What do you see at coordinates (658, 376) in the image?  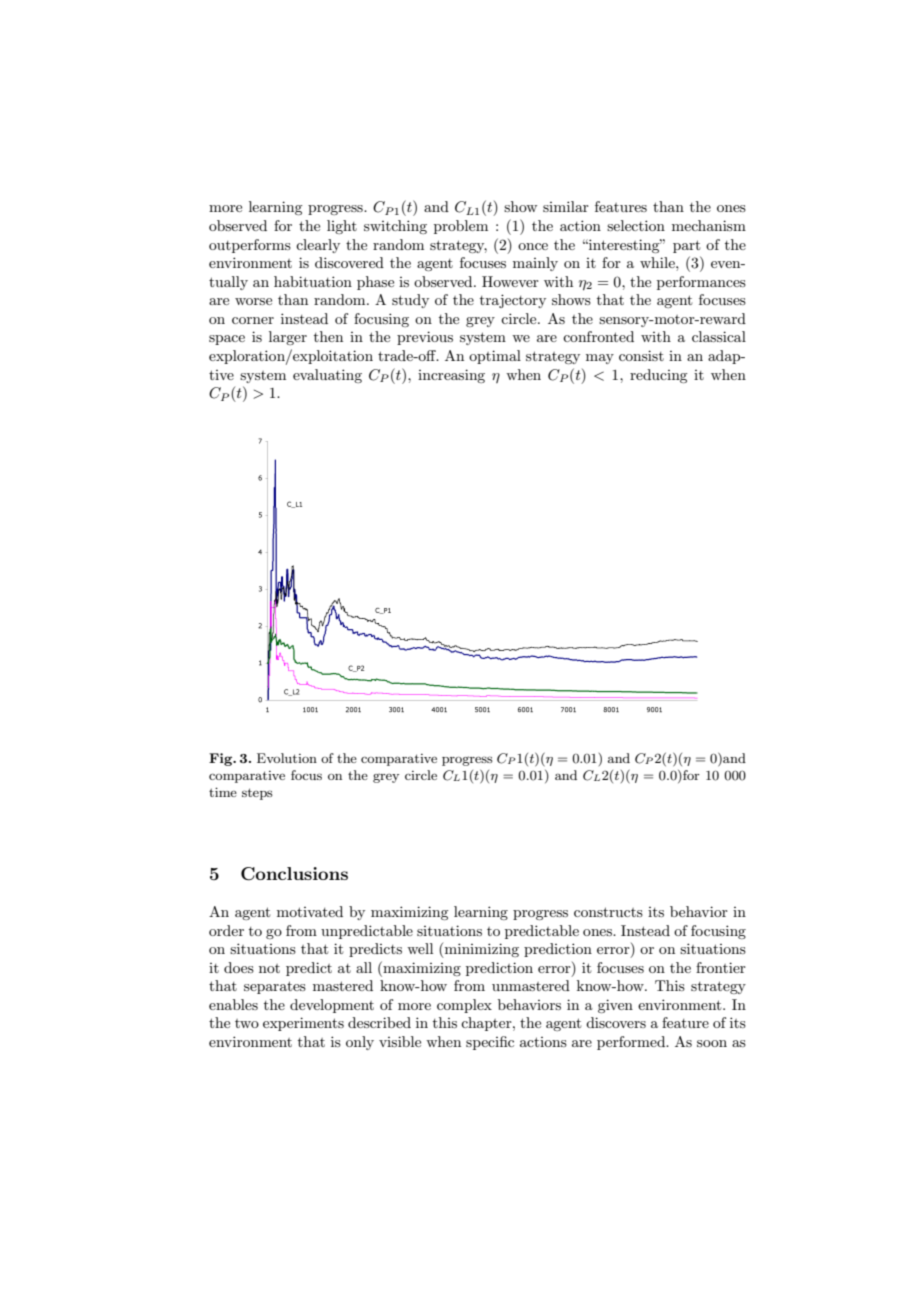 I see `reducing` at bounding box center [658, 376].
